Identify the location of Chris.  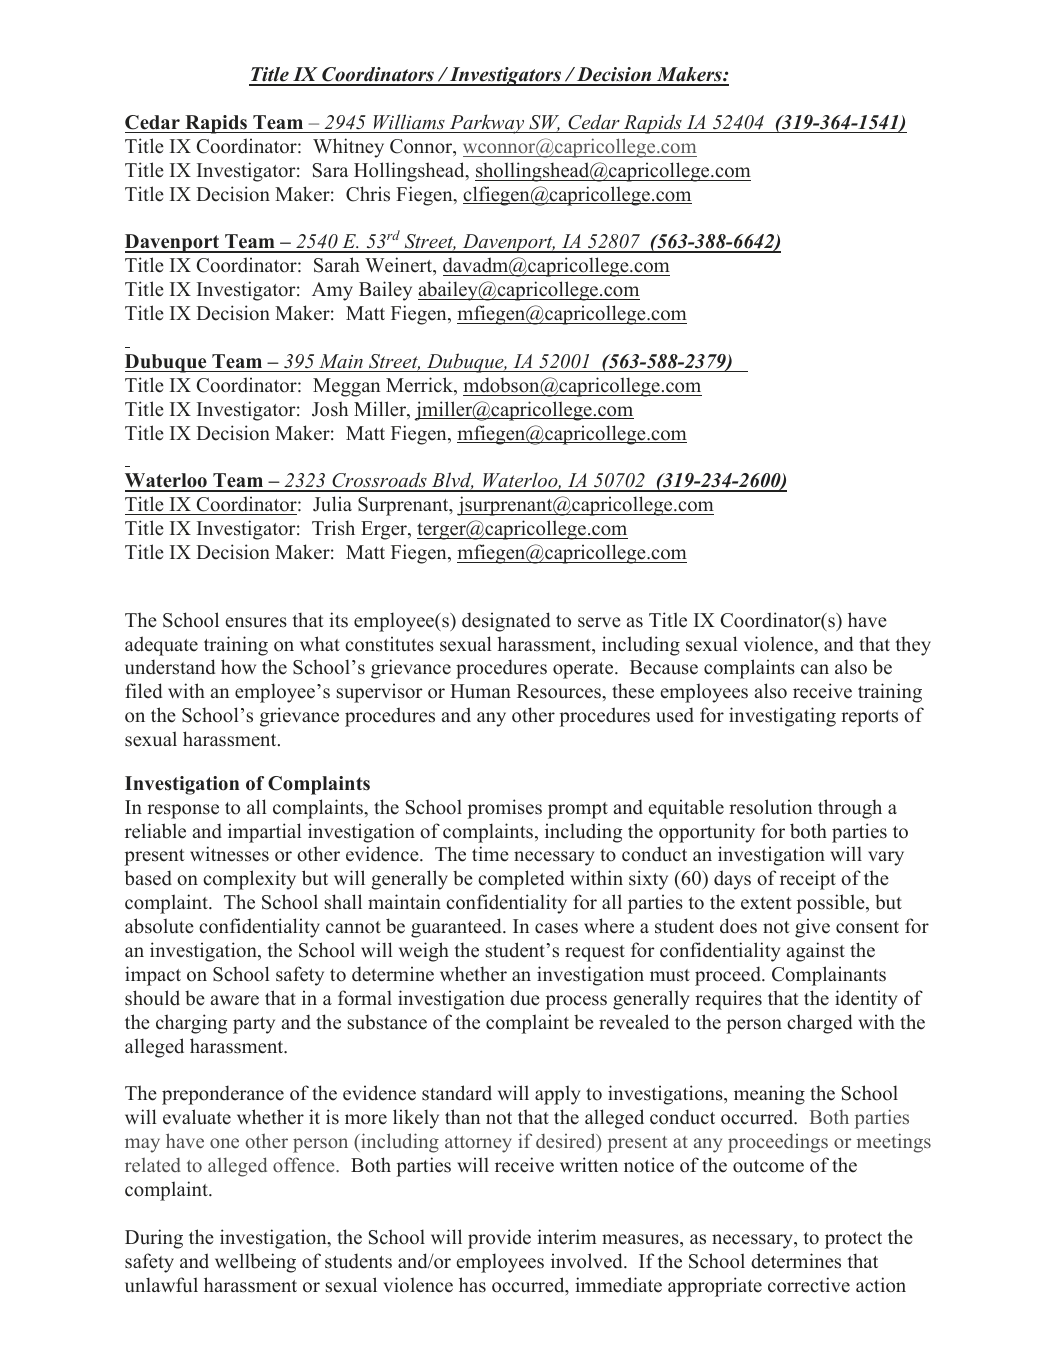
(368, 194).
